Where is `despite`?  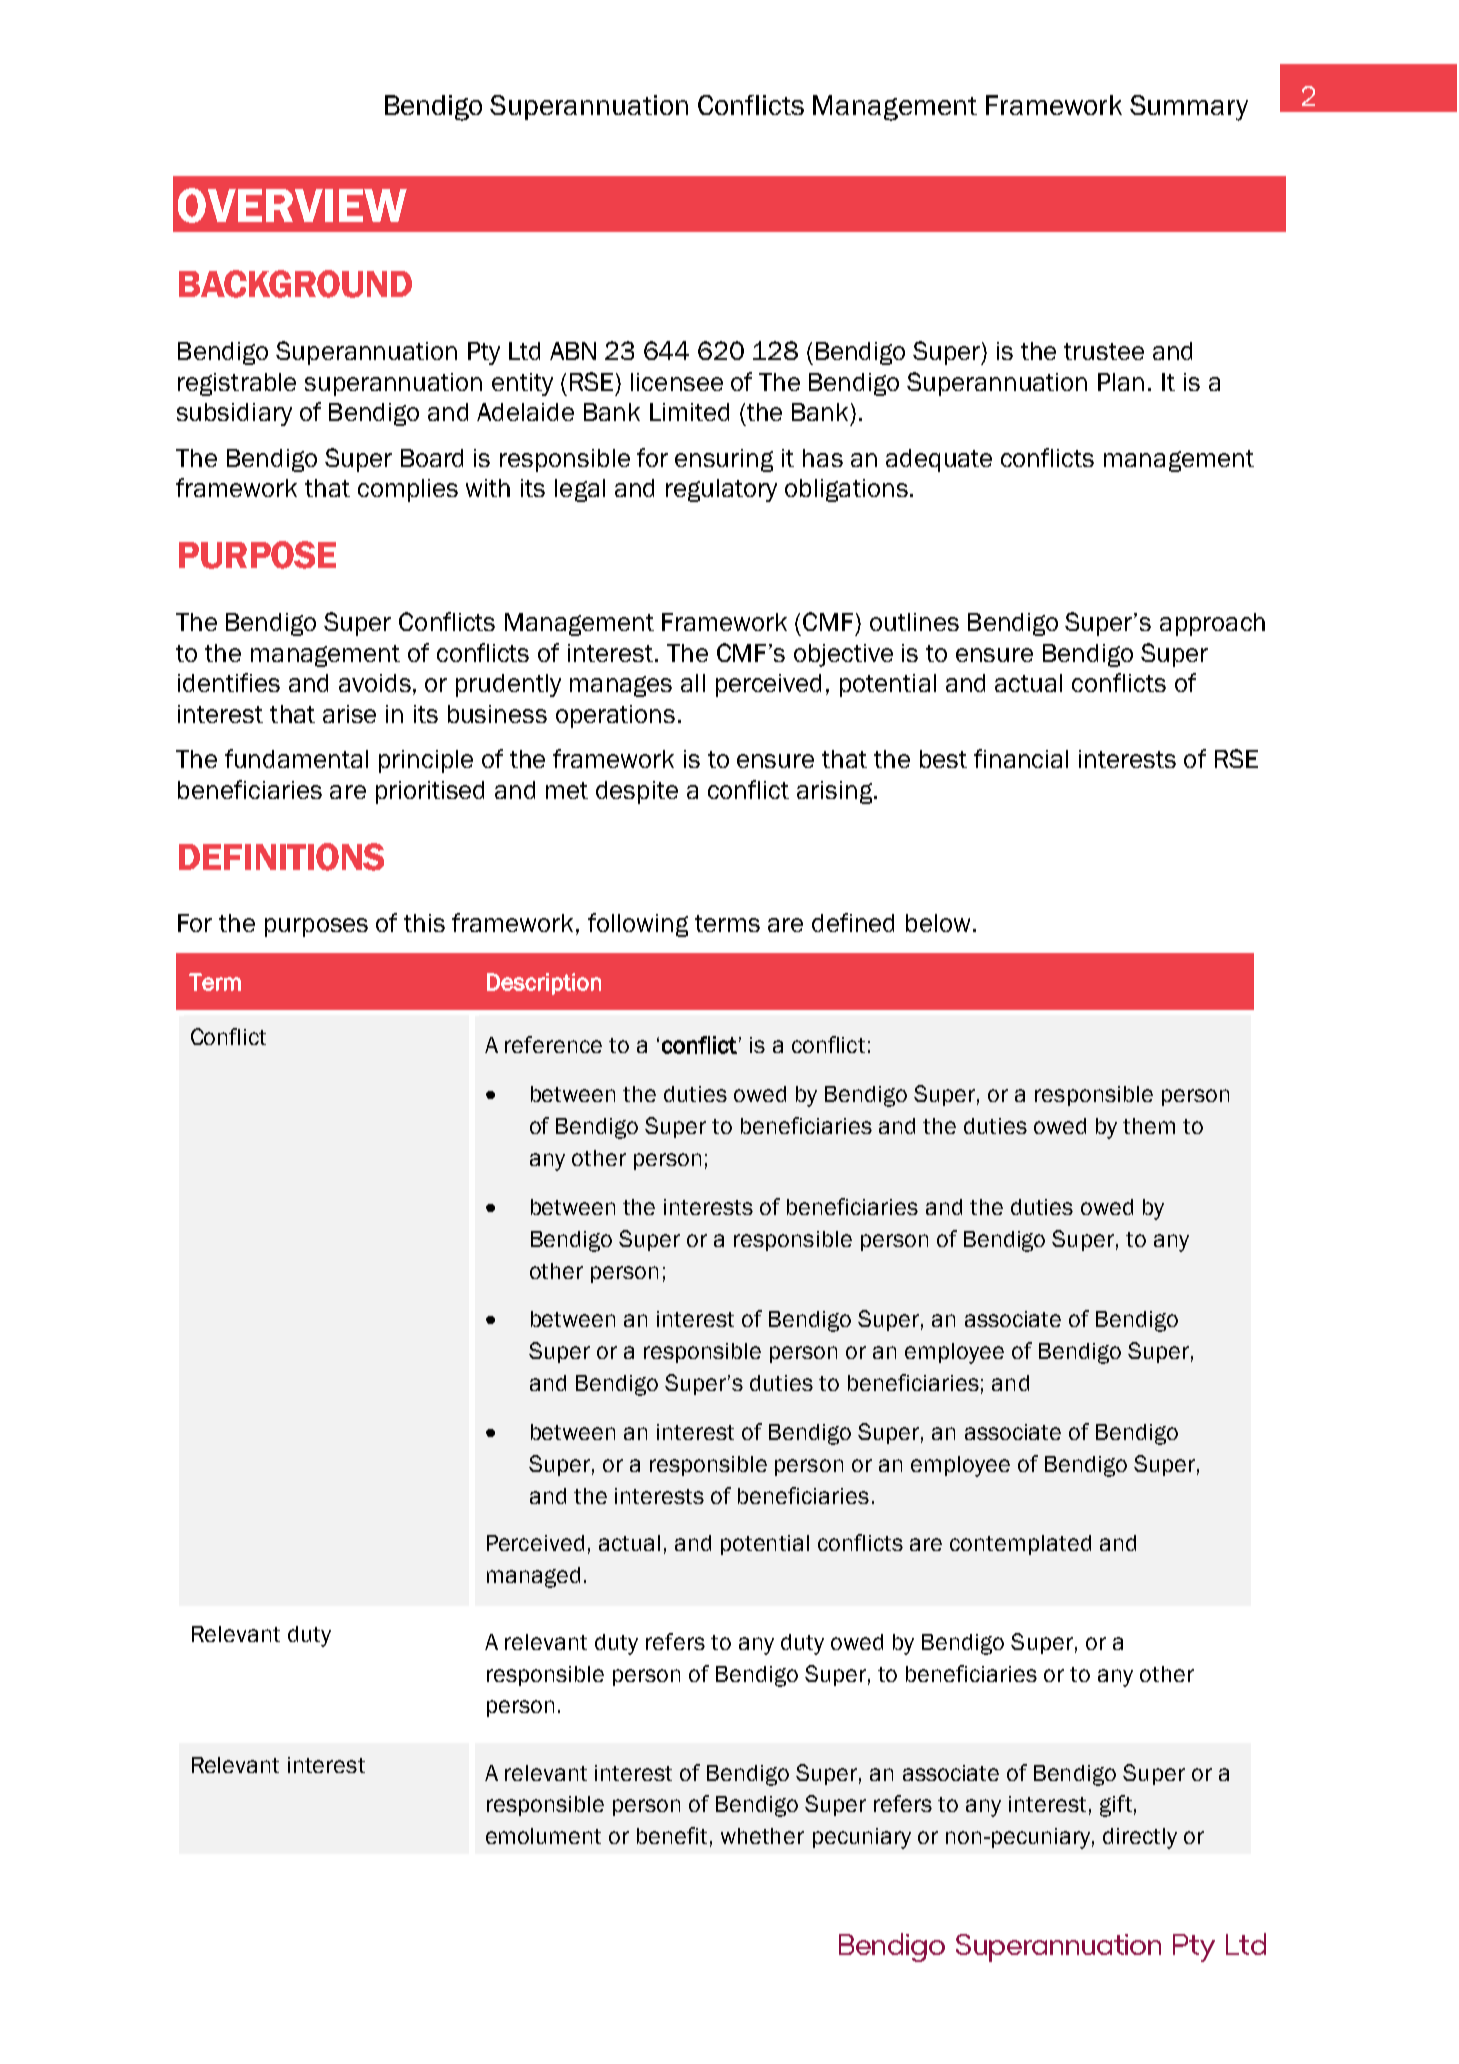
despite is located at coordinates (637, 792).
